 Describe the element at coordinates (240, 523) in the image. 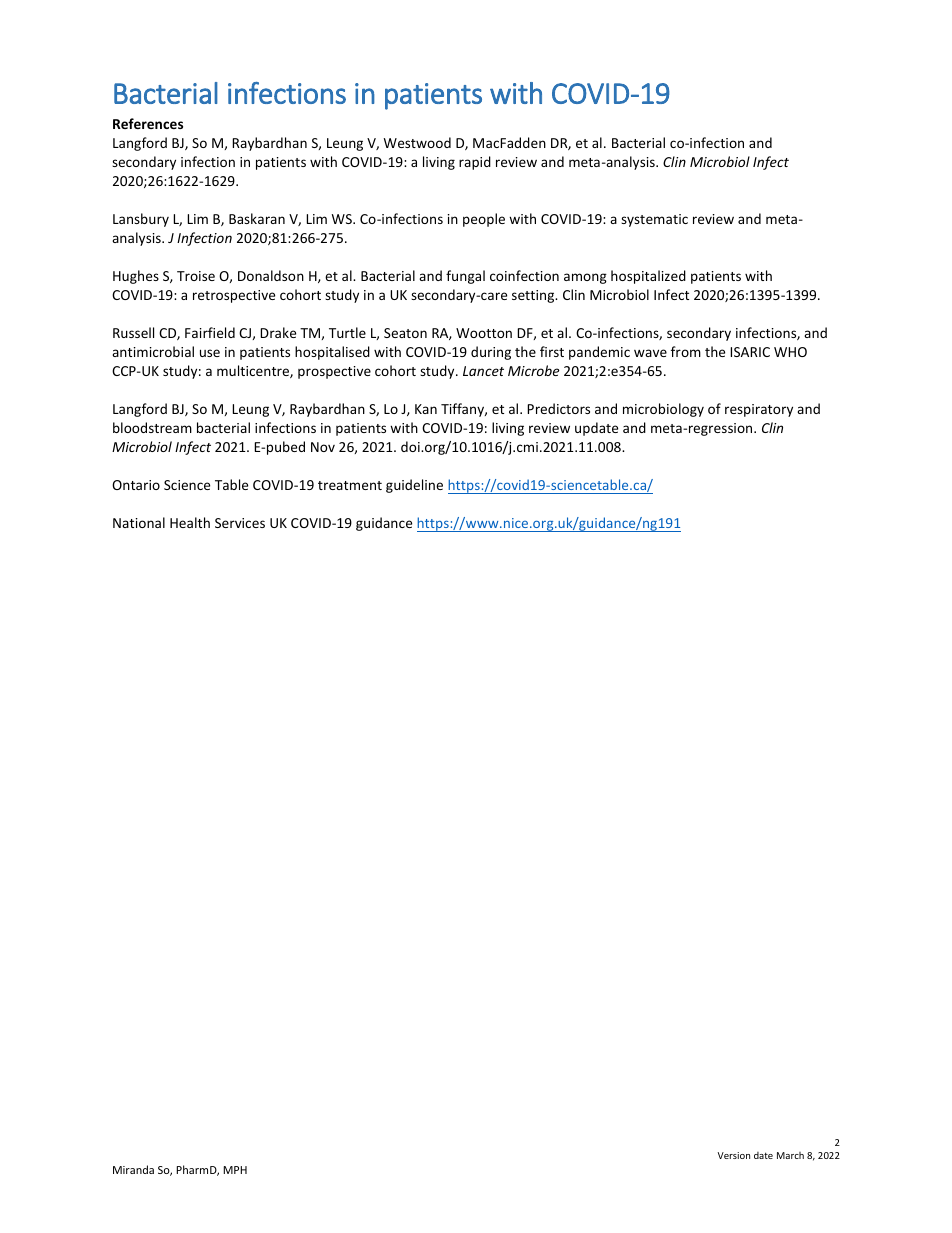

I see `Services` at that location.
